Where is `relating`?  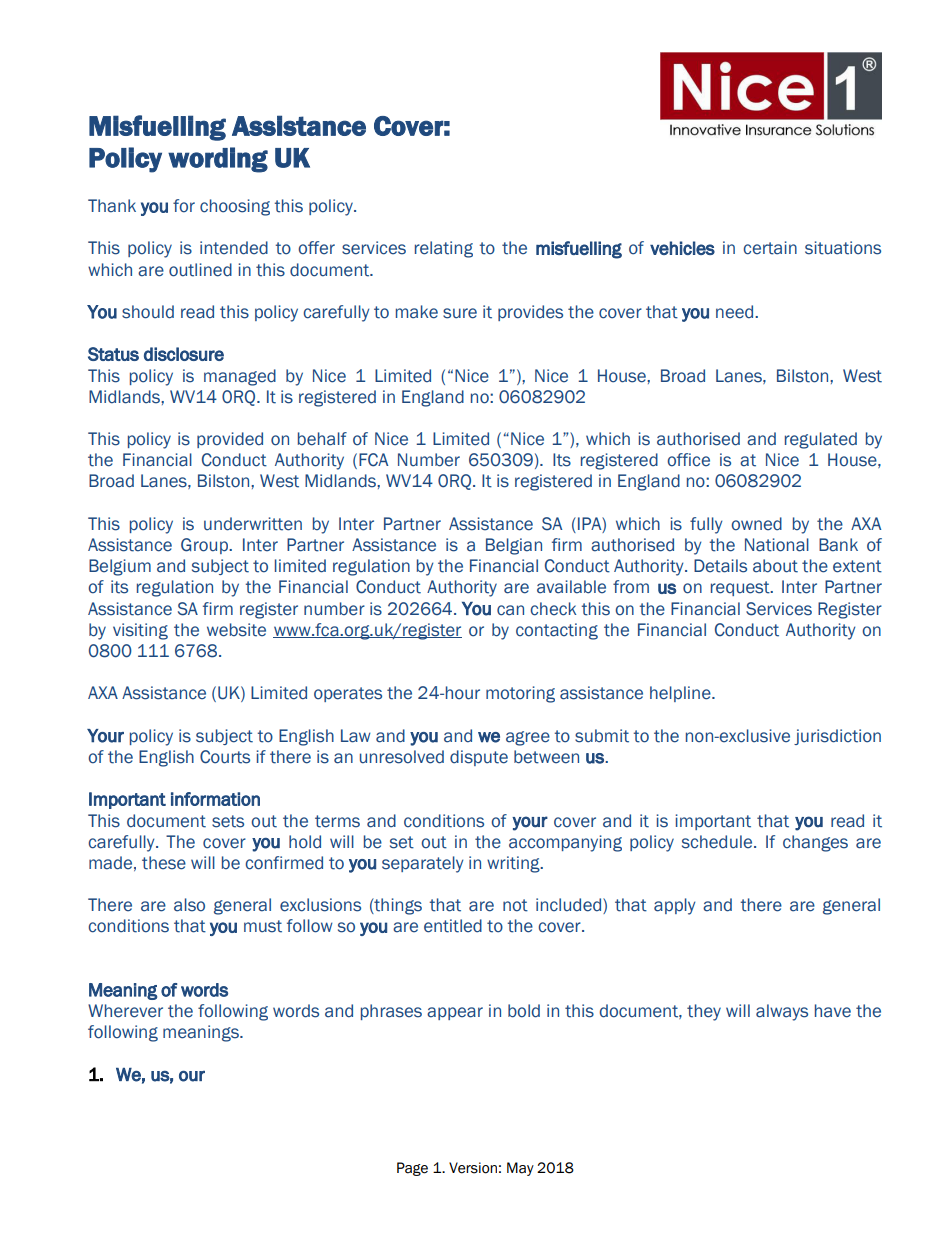
relating is located at coordinates (444, 249).
